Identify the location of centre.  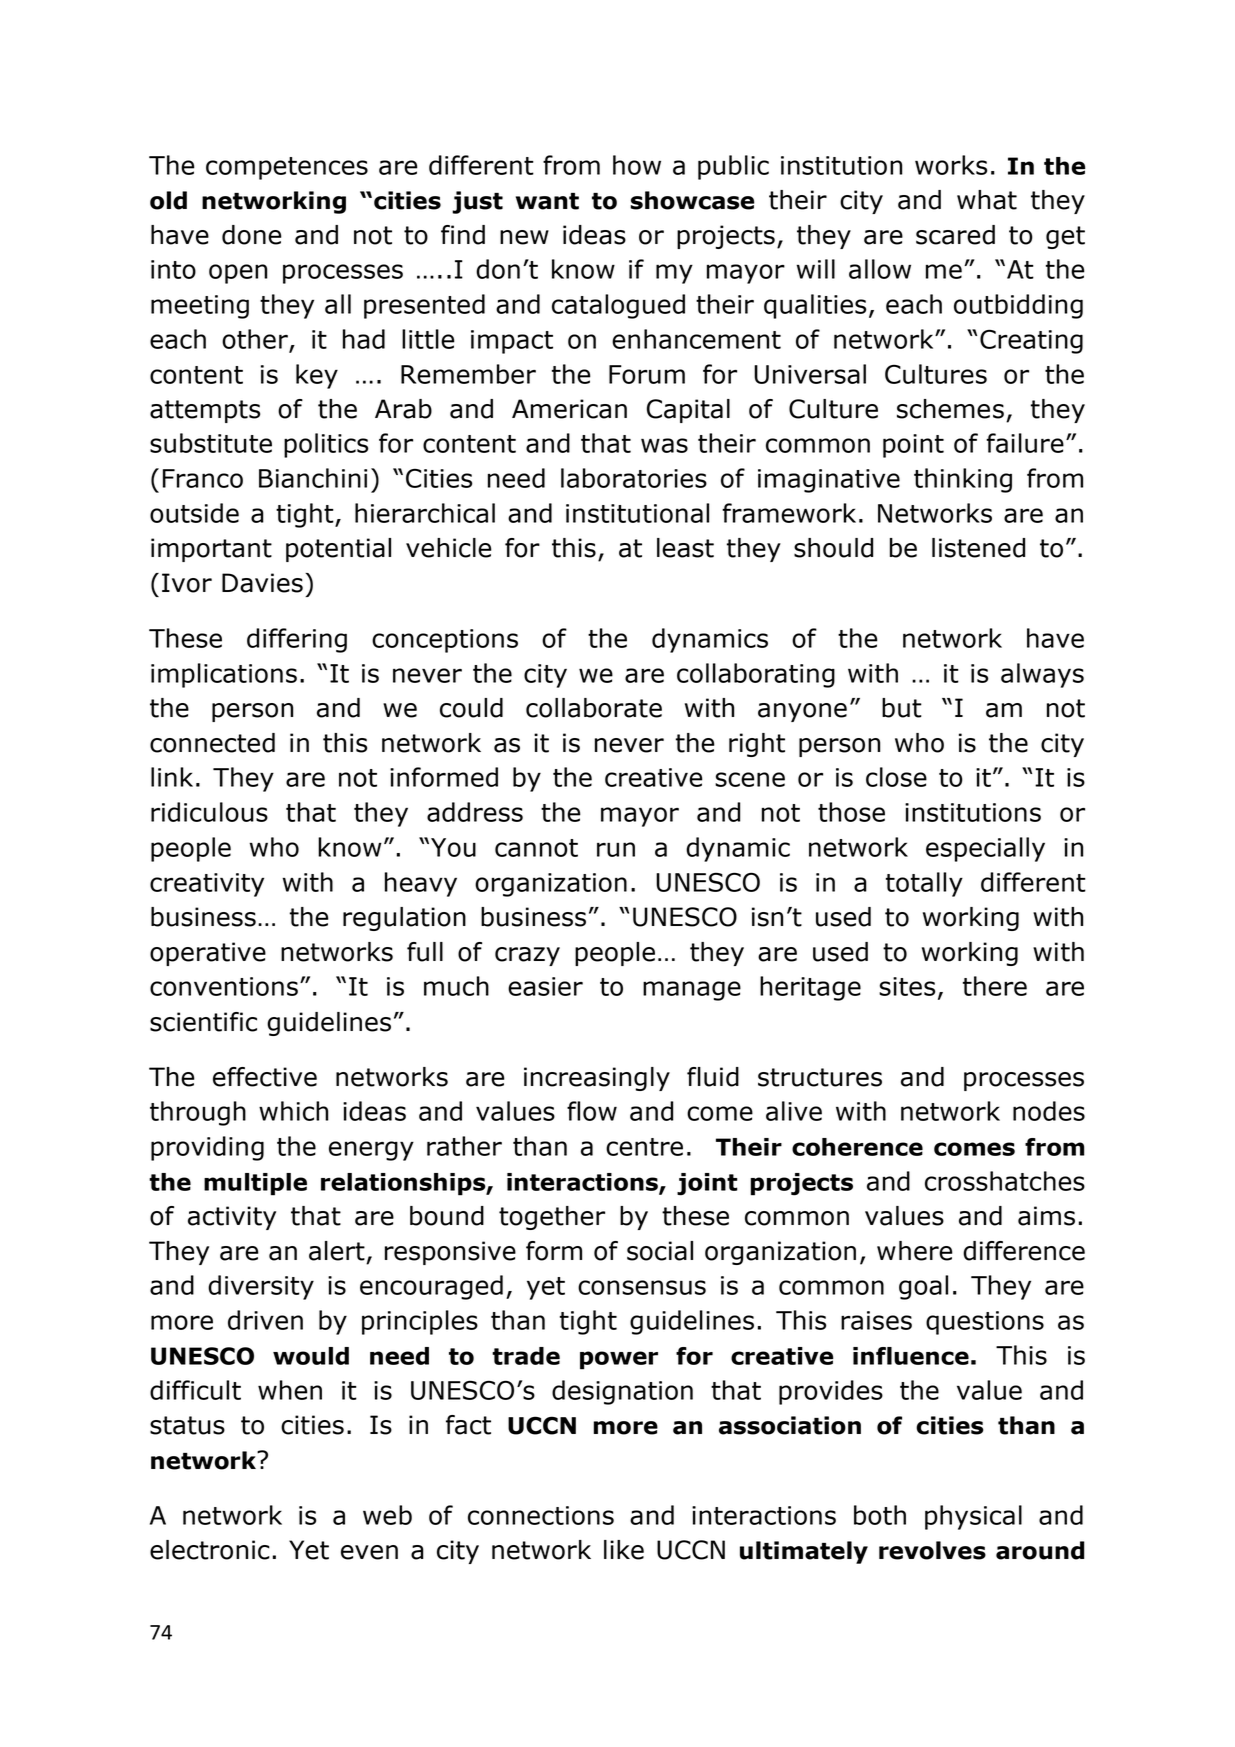
(644, 1147).
